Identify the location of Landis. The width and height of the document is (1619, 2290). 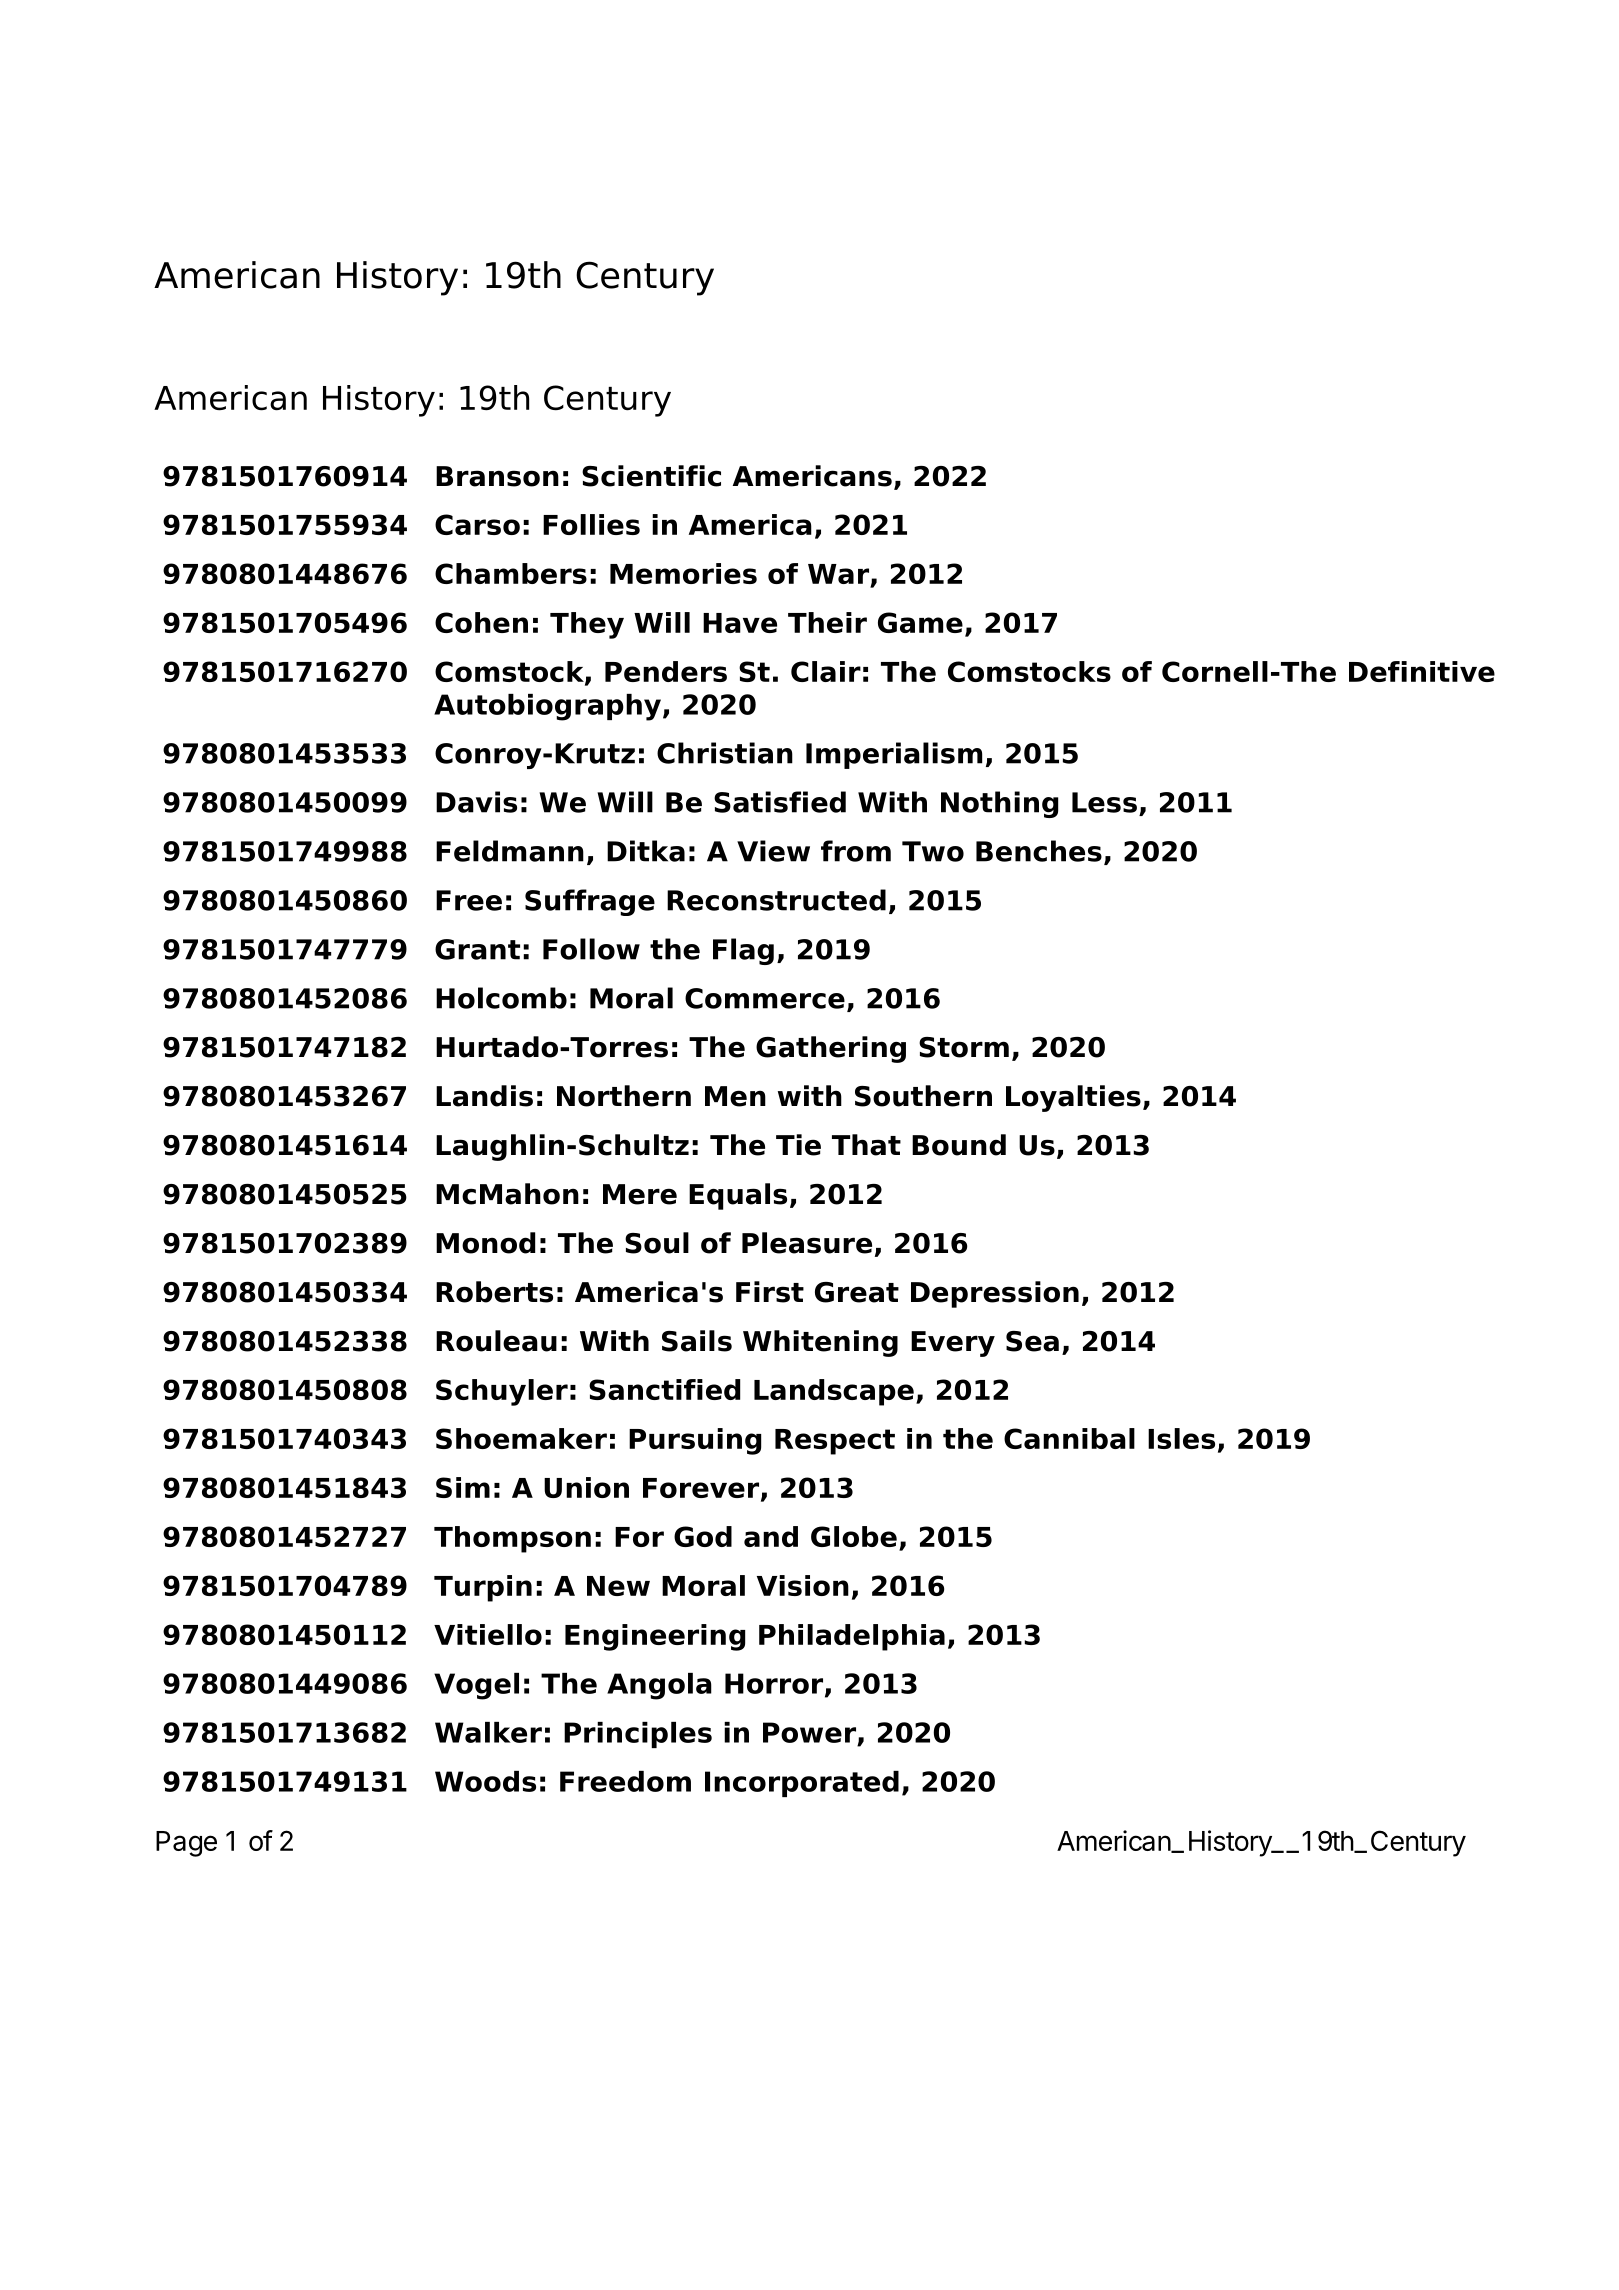
(484, 1096).
